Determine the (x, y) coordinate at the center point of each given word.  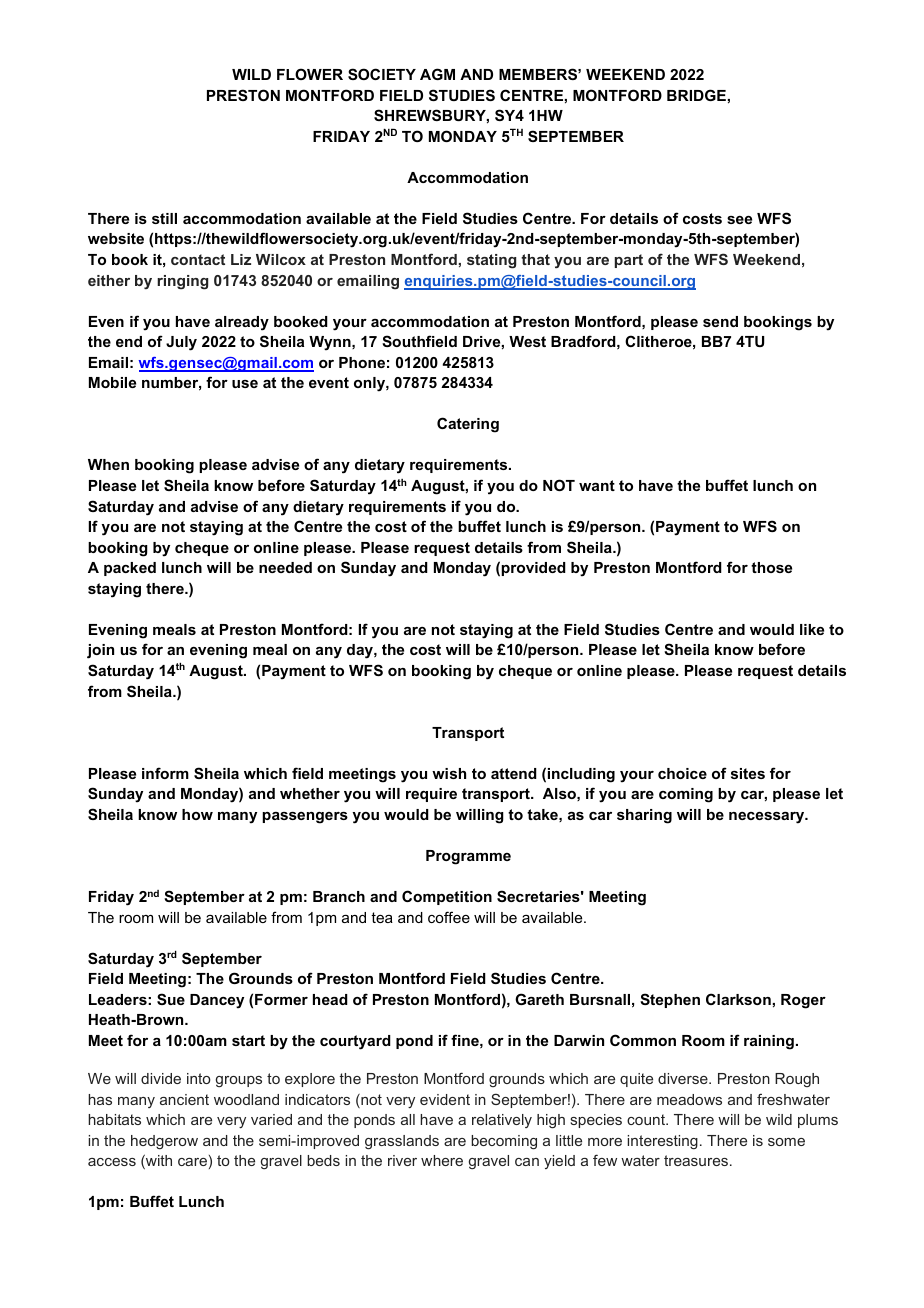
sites (748, 773)
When (108, 464)
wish (449, 773)
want (597, 485)
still (164, 218)
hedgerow (164, 1142)
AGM (437, 74)
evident (445, 1099)
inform (165, 773)
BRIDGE (696, 95)
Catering (468, 425)
